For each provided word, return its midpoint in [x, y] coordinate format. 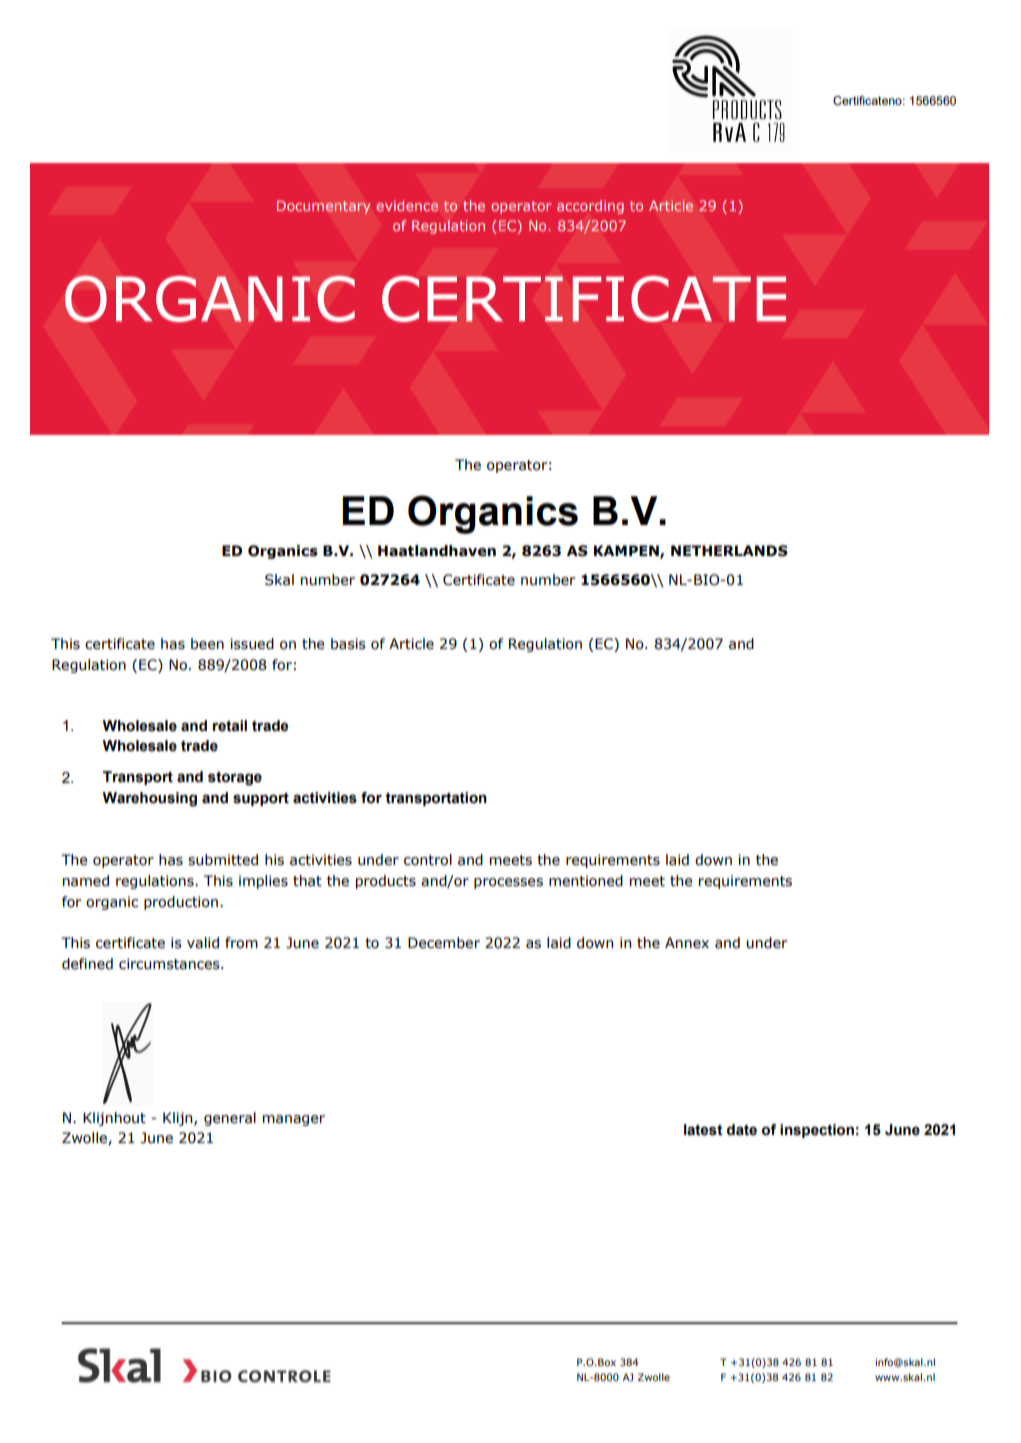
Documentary [323, 207]
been [207, 644]
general [230, 1119]
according [590, 207]
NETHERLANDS [729, 551]
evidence [407, 205]
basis [348, 644]
